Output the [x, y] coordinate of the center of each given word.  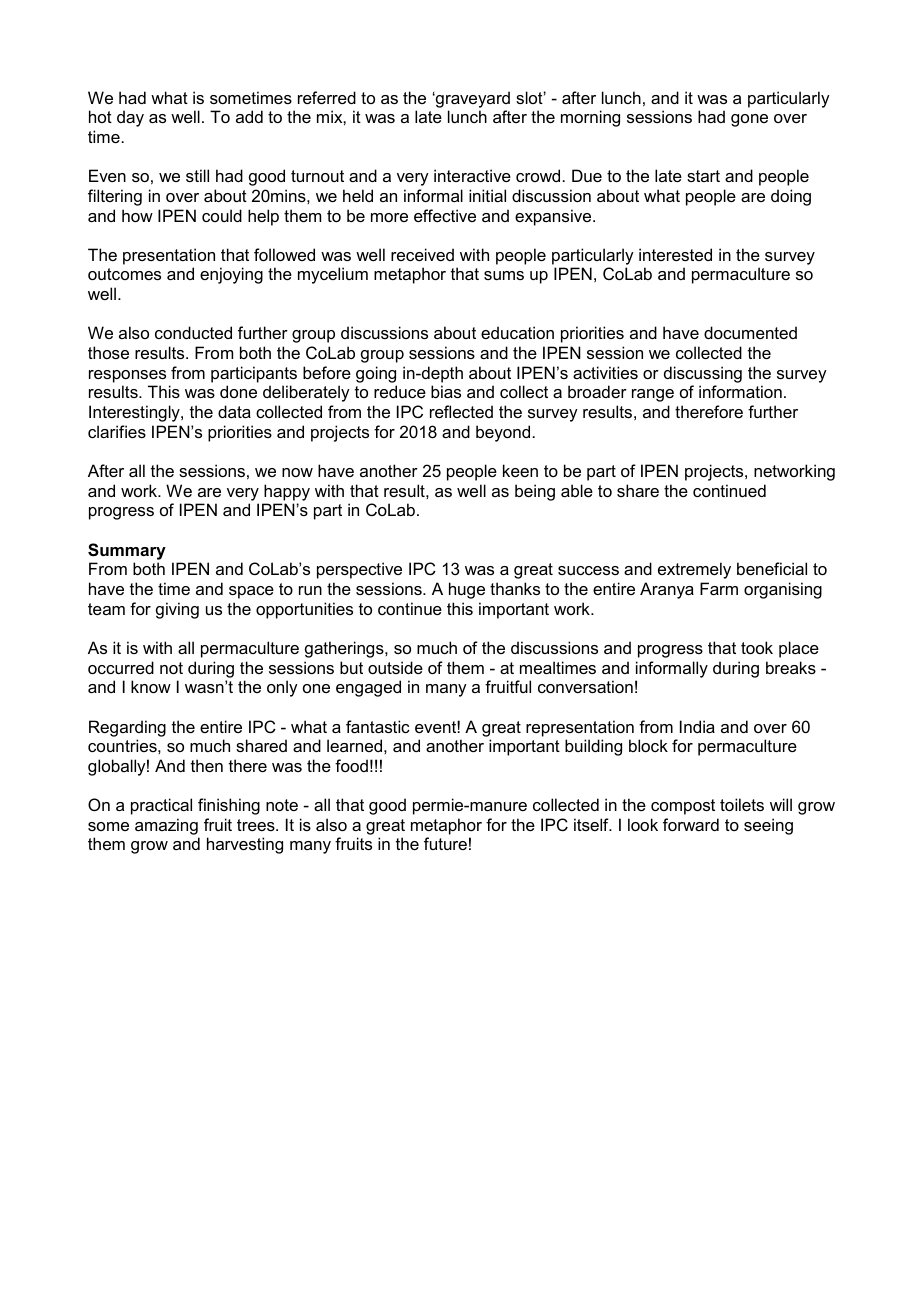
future [445, 843]
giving [177, 610]
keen [520, 470]
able [577, 490]
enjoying [231, 275]
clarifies [117, 431]
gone [749, 120]
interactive [472, 175]
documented [750, 332]
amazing [166, 826]
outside [395, 667]
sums [504, 275]
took [757, 647]
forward [691, 824]
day [130, 118]
